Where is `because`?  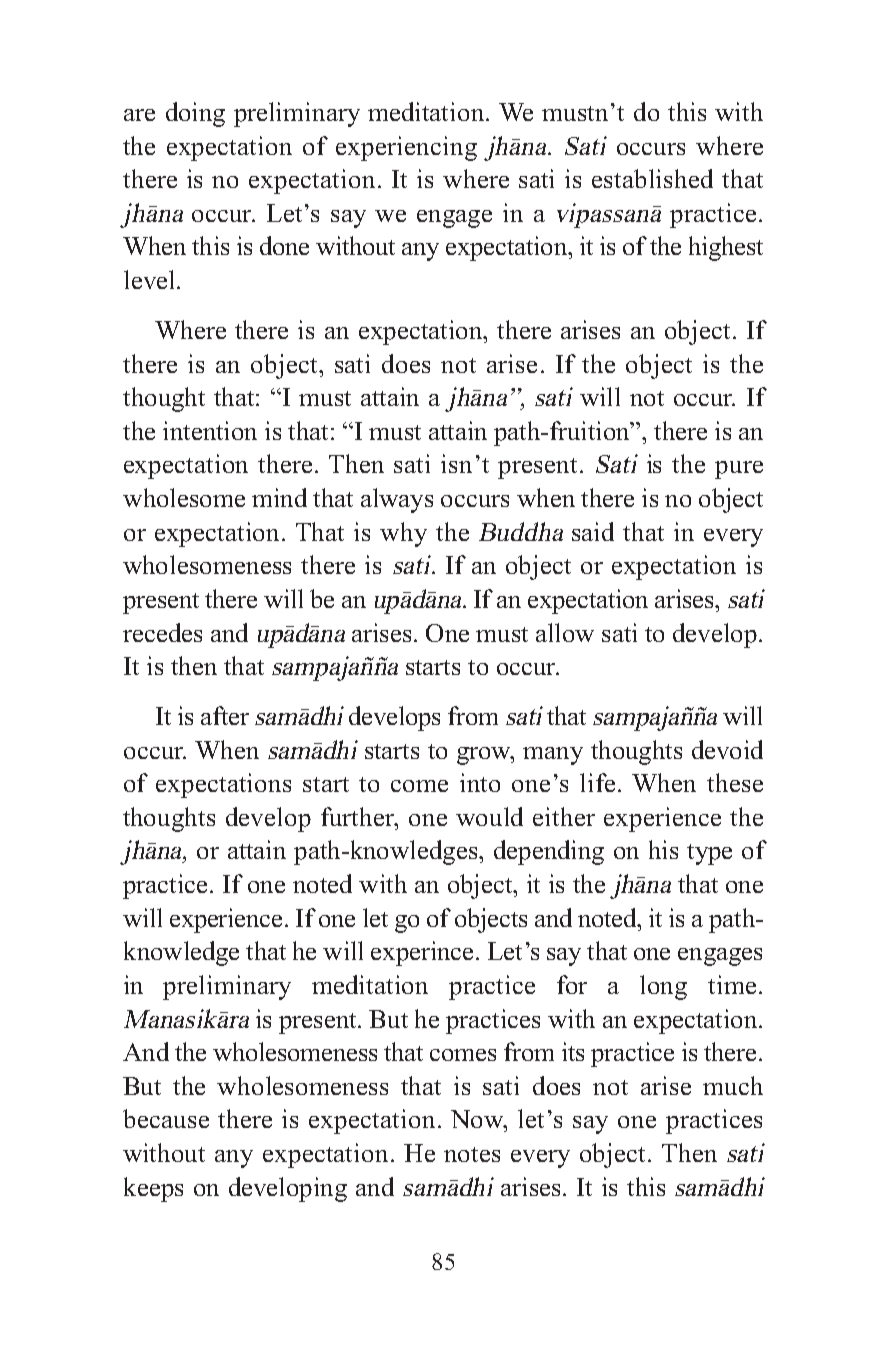
because is located at coordinates (166, 1118).
